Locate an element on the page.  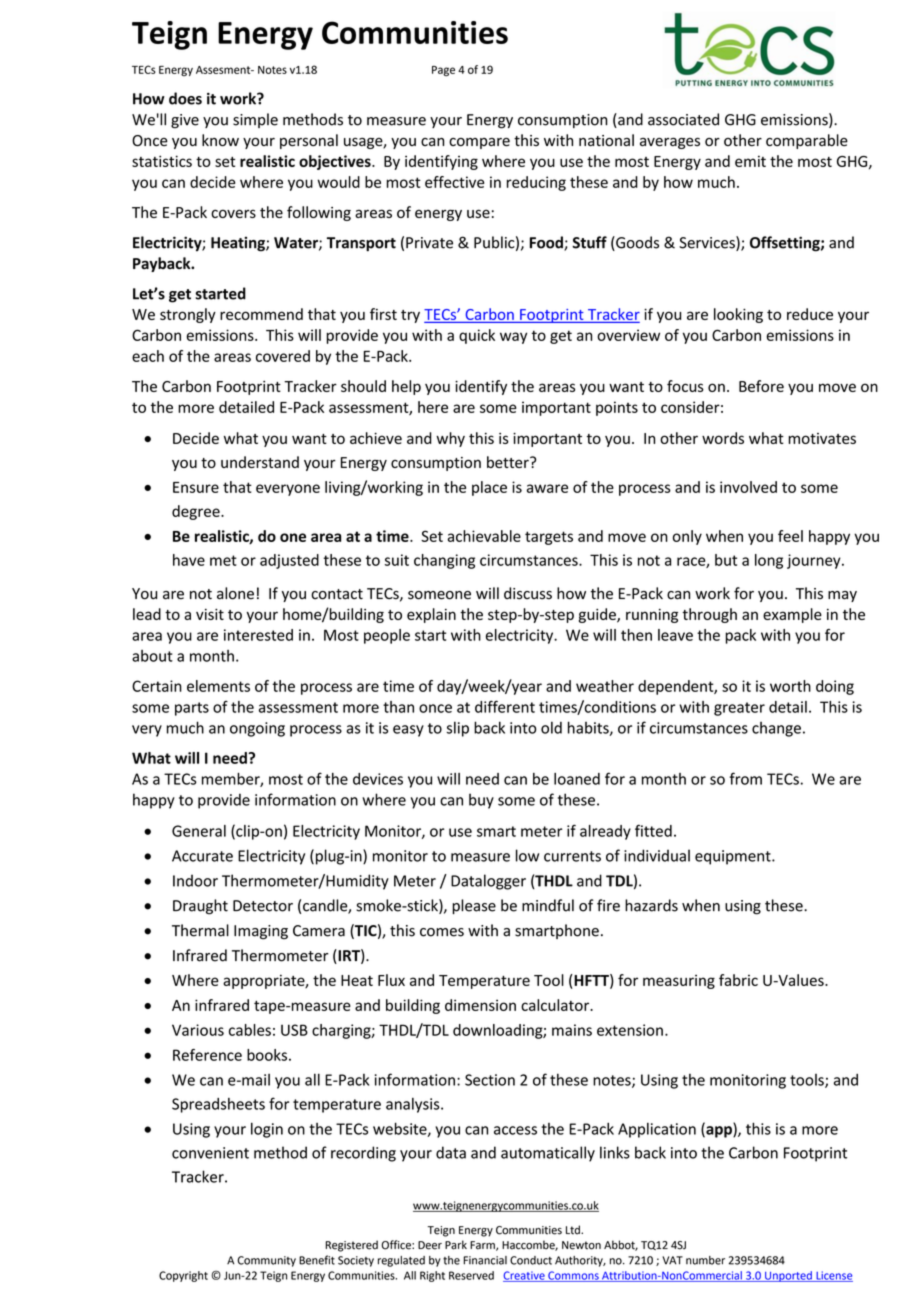
compare is located at coordinates (479, 143).
